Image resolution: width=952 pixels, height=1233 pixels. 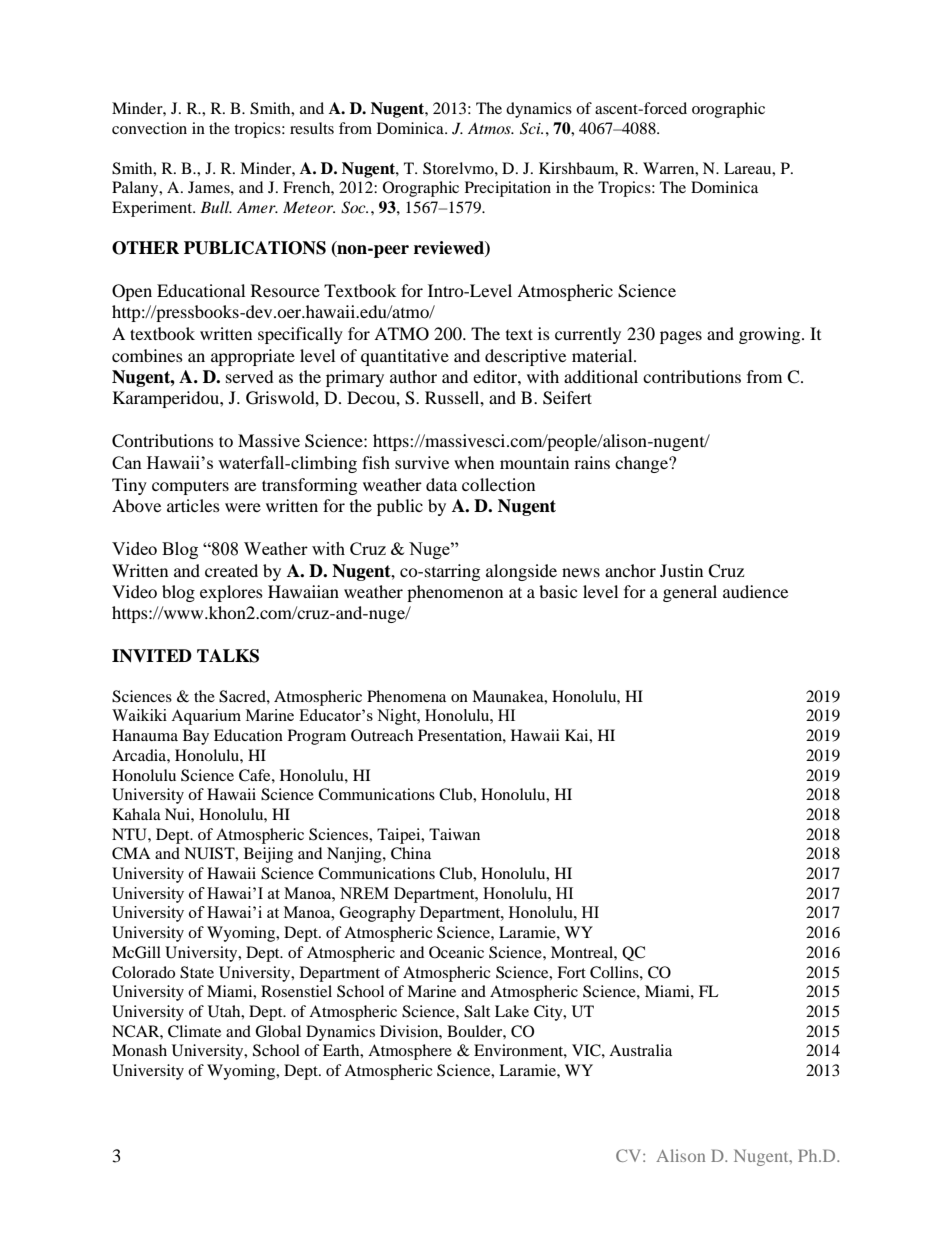 I want to click on Bay, so click(x=196, y=737).
